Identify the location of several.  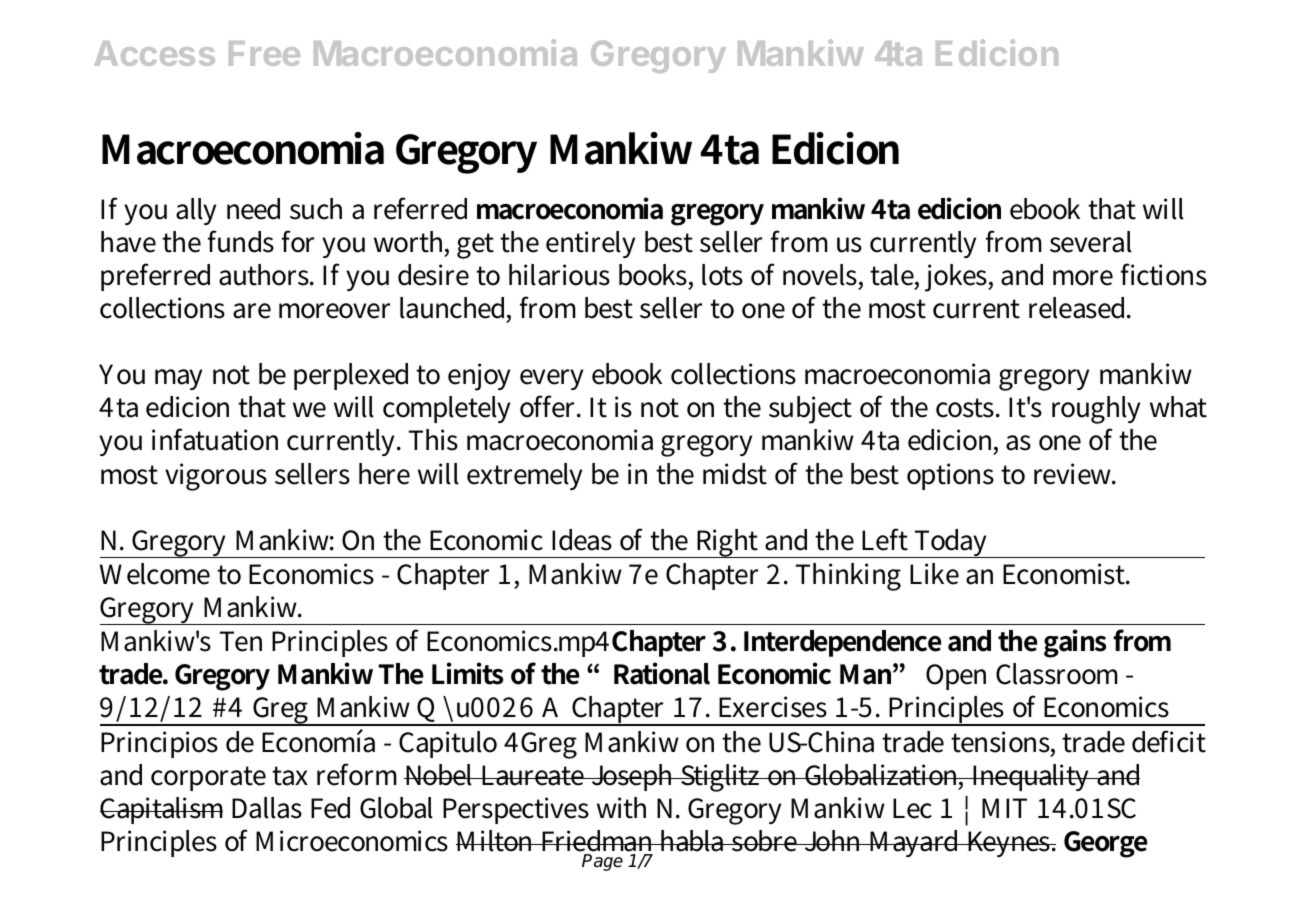
(1091, 242).
